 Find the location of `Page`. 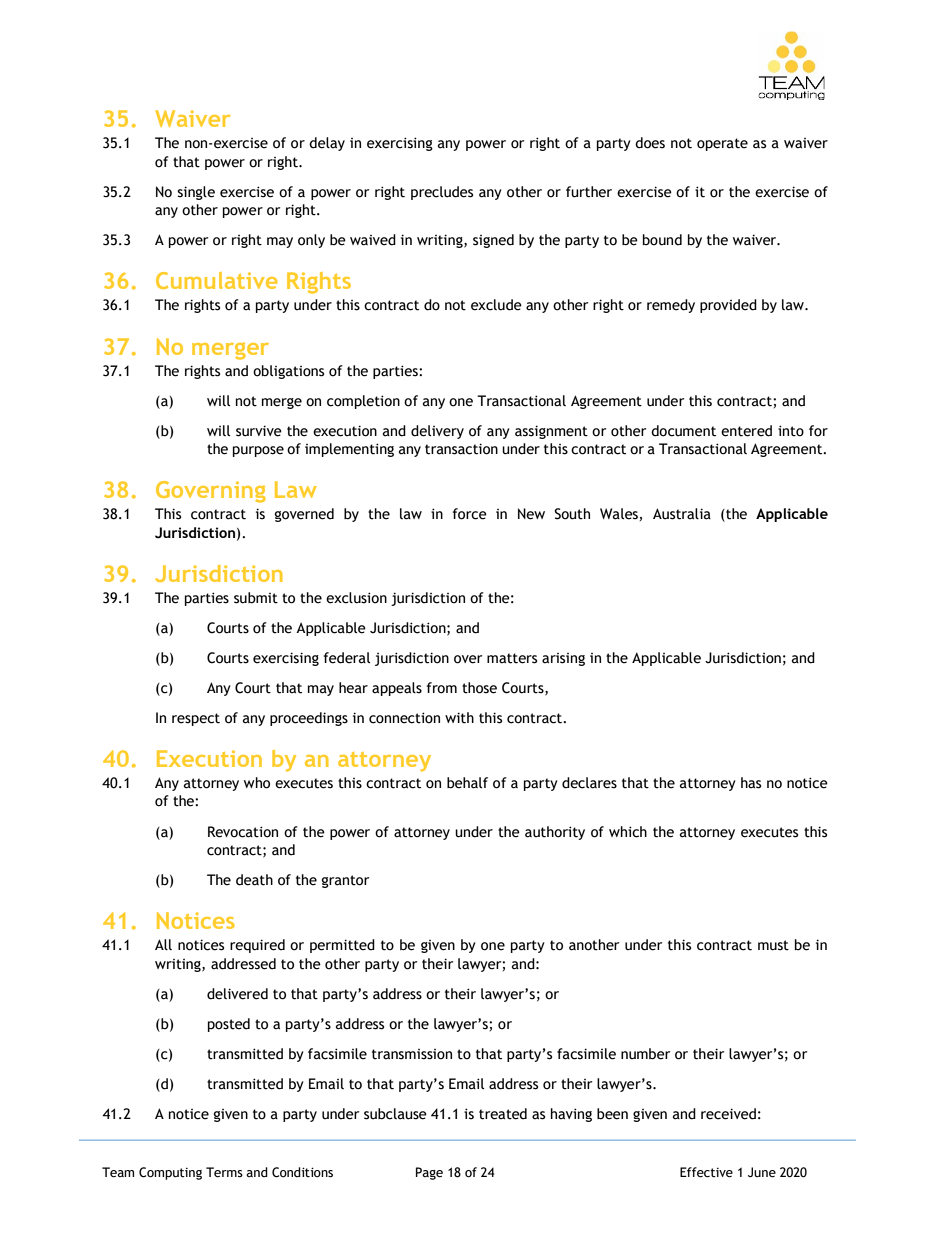

Page is located at coordinates (429, 1173).
